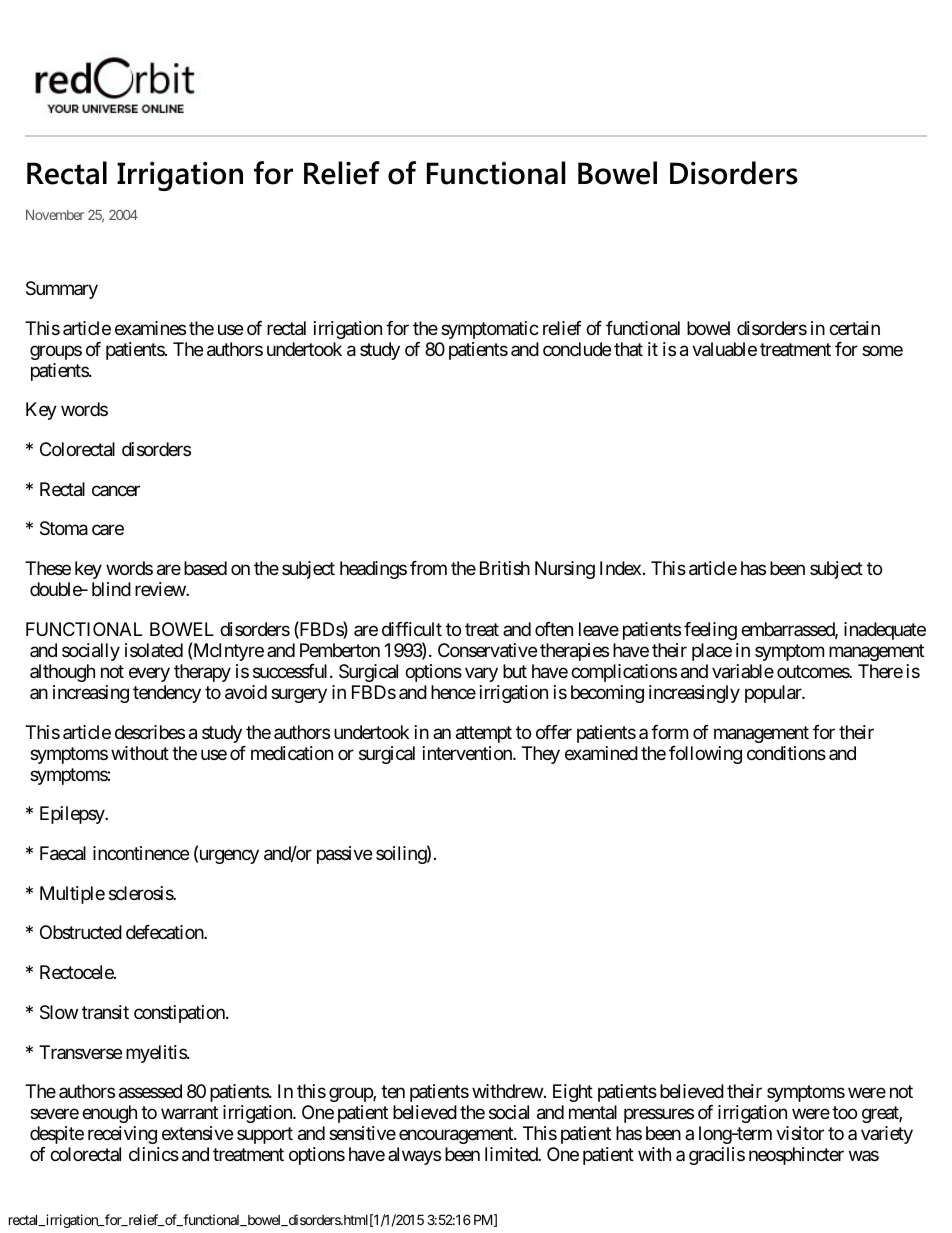  I want to click on receiving, so click(122, 1135).
